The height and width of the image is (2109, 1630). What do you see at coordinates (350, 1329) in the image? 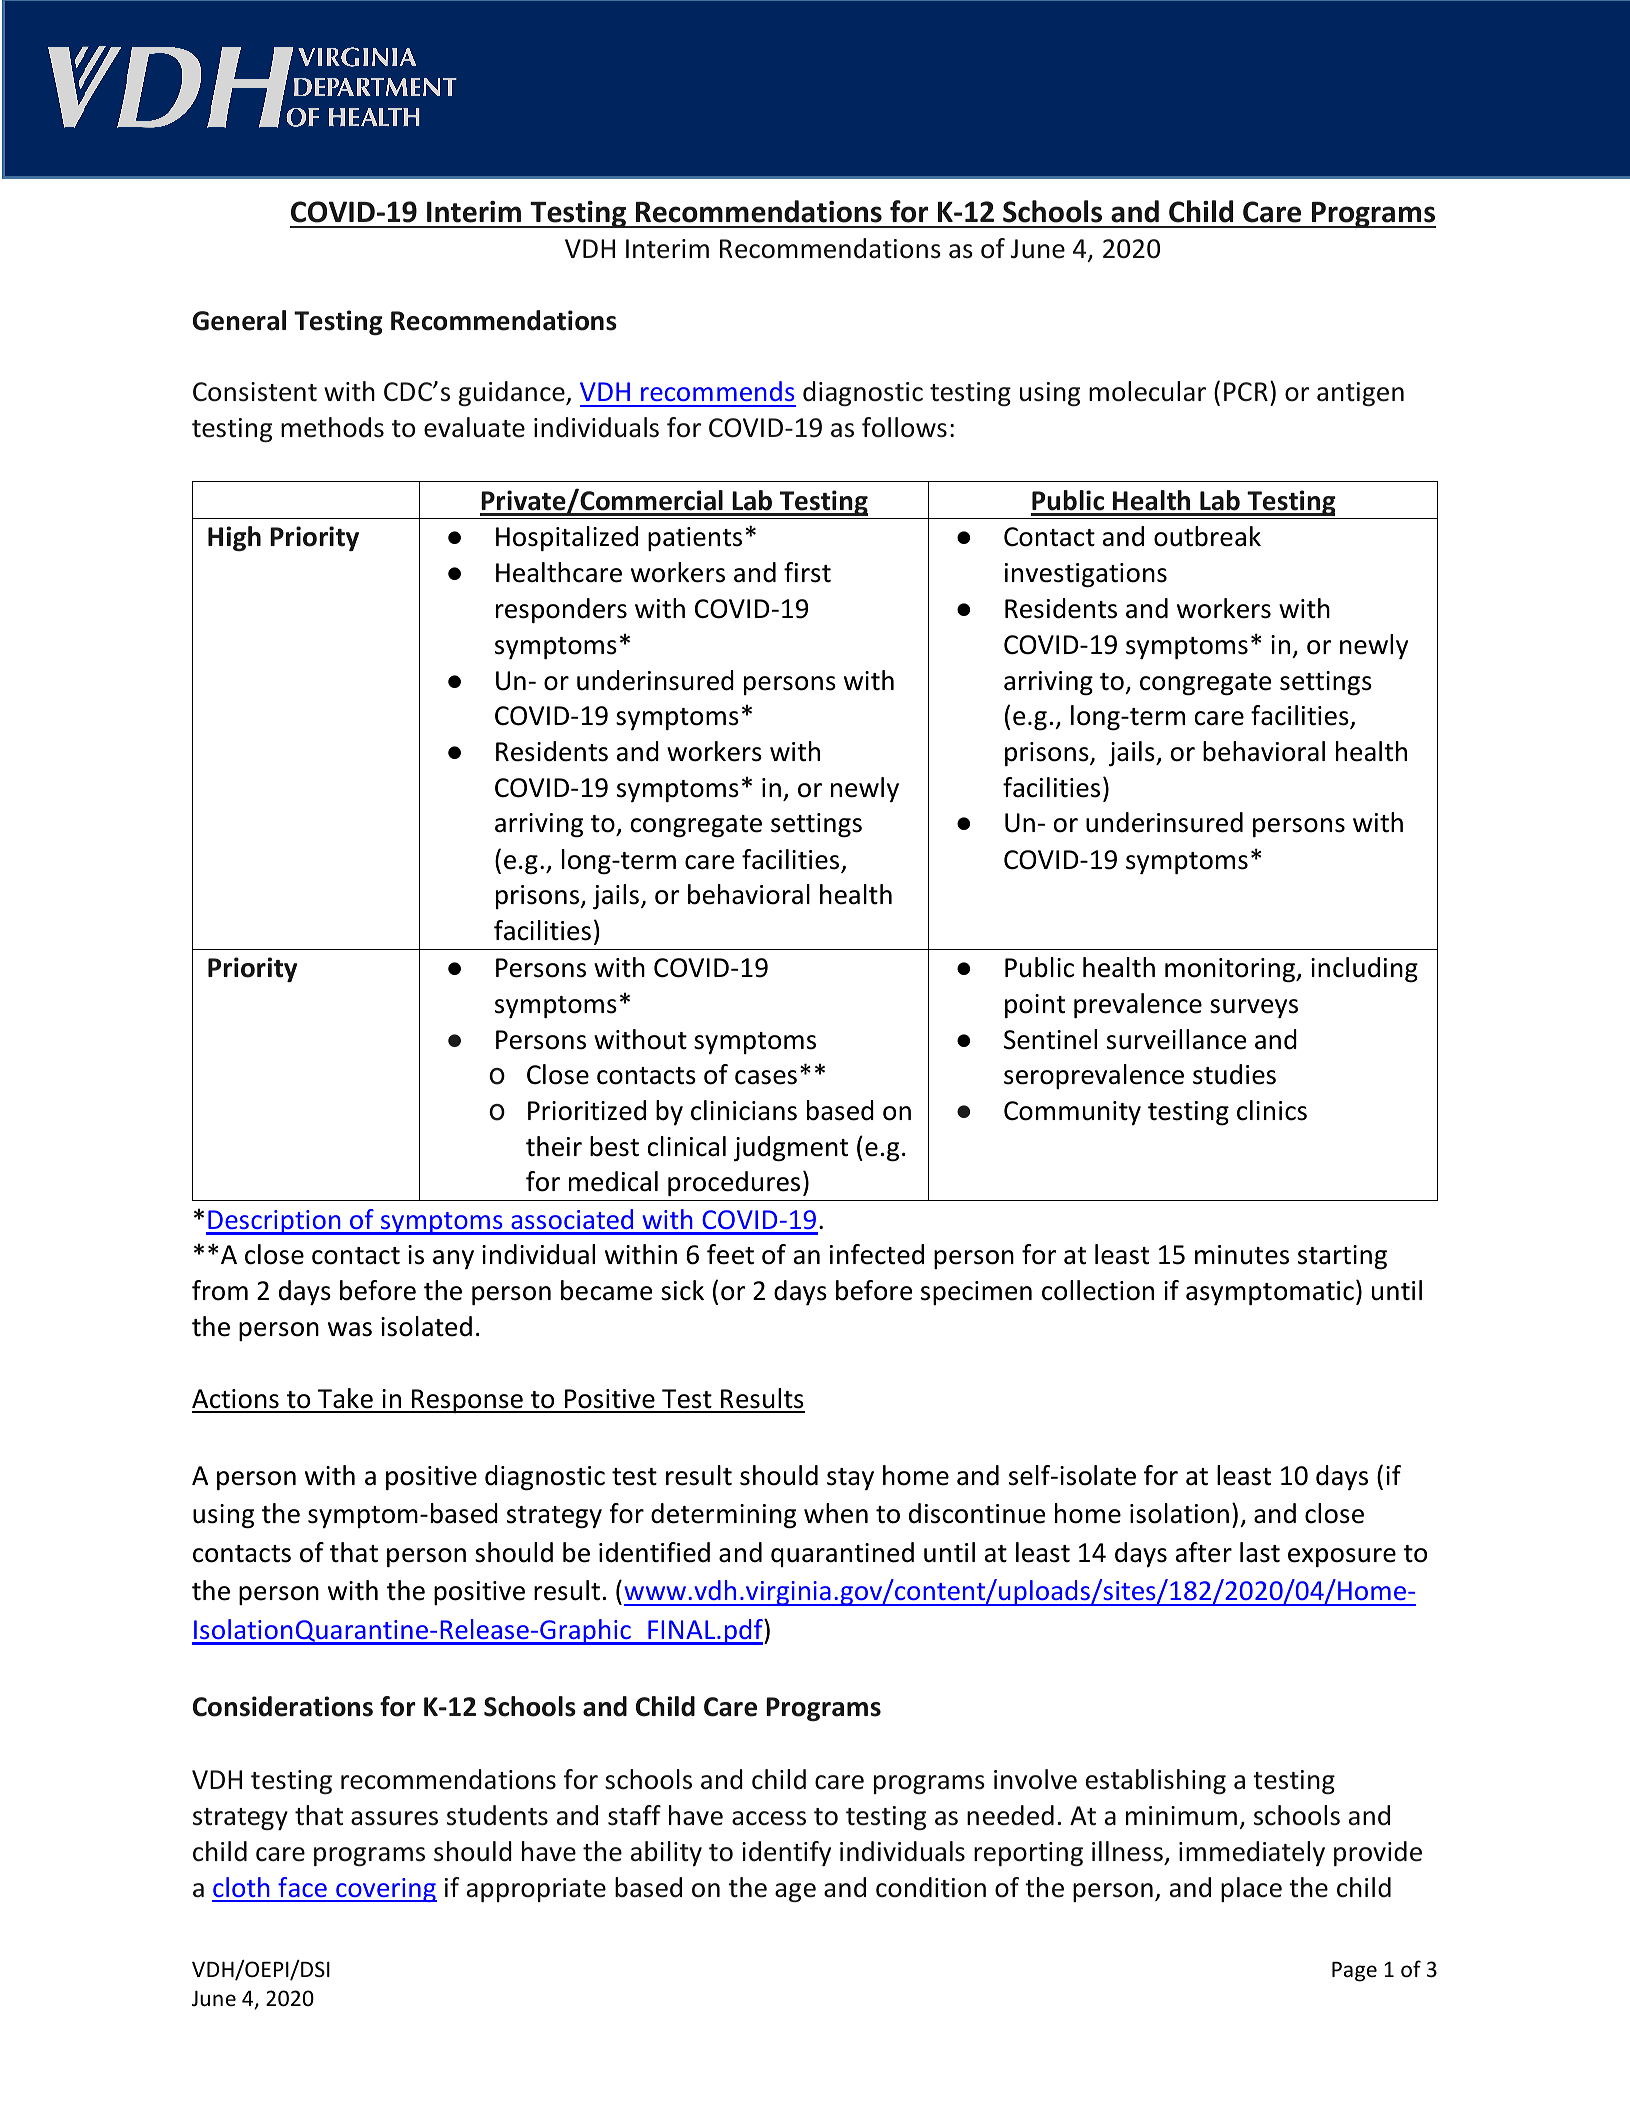
I see `was` at bounding box center [350, 1329].
